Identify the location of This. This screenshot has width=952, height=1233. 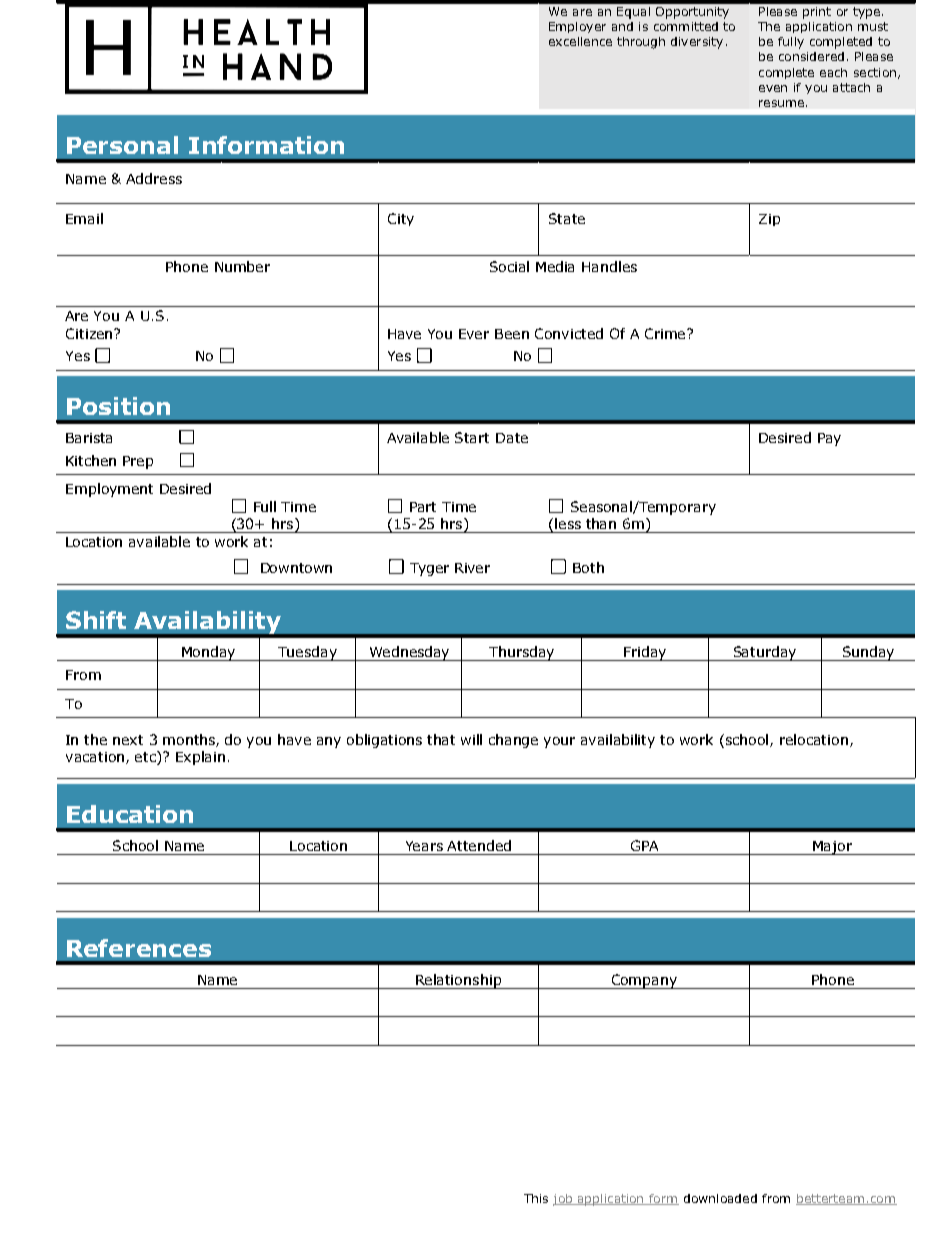
(536, 1198).
